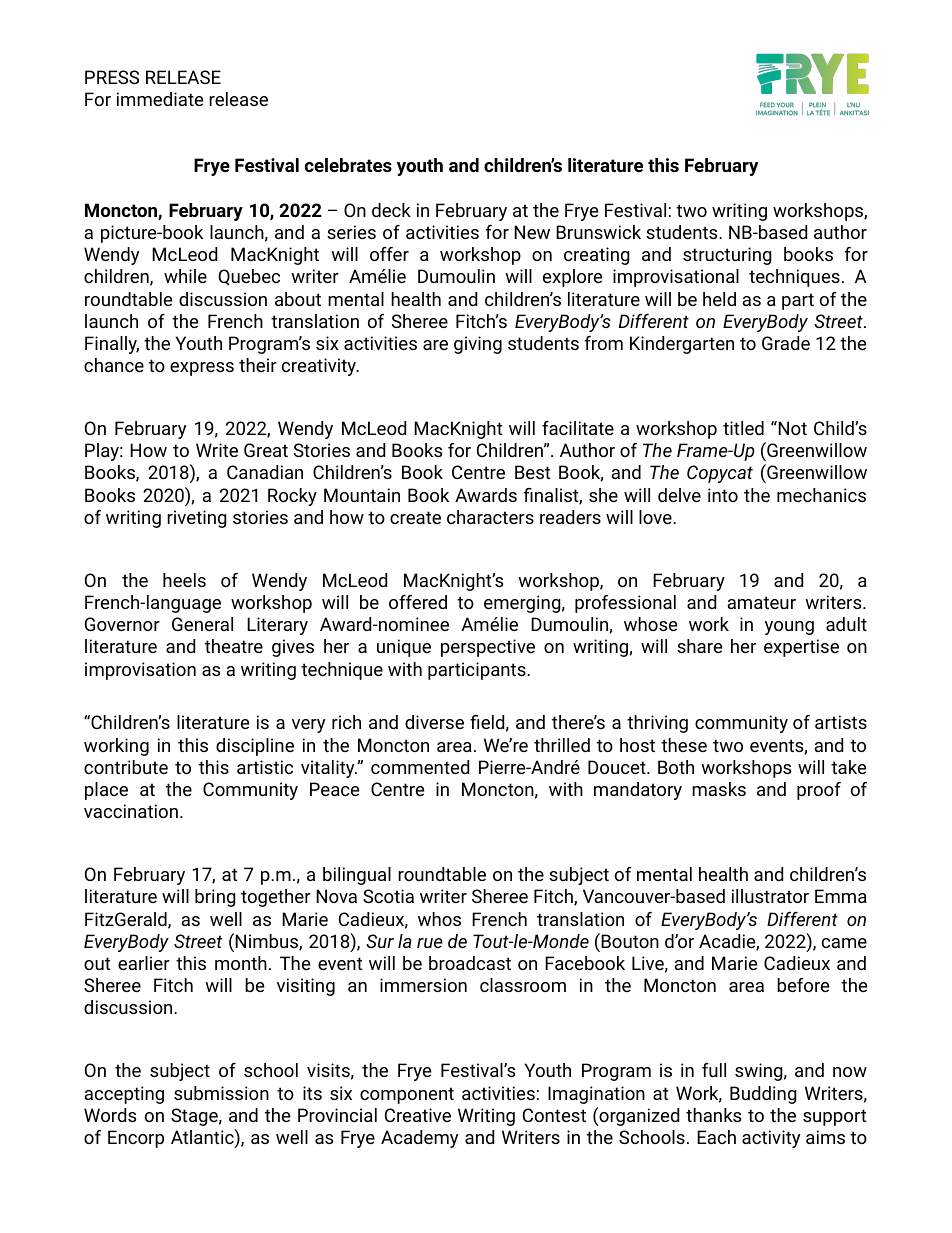 This screenshot has width=952, height=1233. What do you see at coordinates (761, 602) in the screenshot?
I see `amateur` at bounding box center [761, 602].
